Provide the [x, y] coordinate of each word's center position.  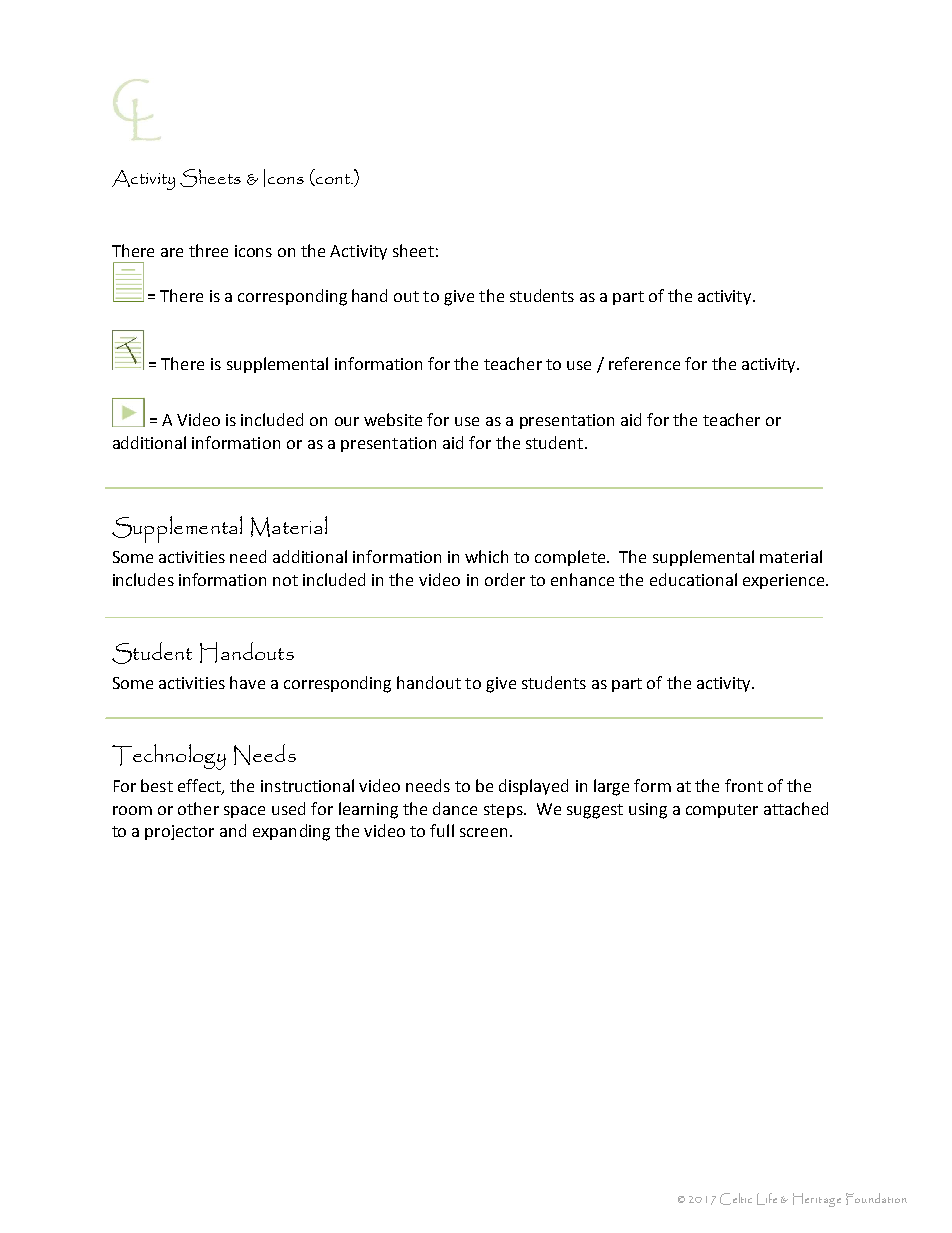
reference [644, 363]
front [744, 785]
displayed [533, 787]
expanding [291, 832]
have [247, 682]
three [208, 250]
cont [333, 180]
